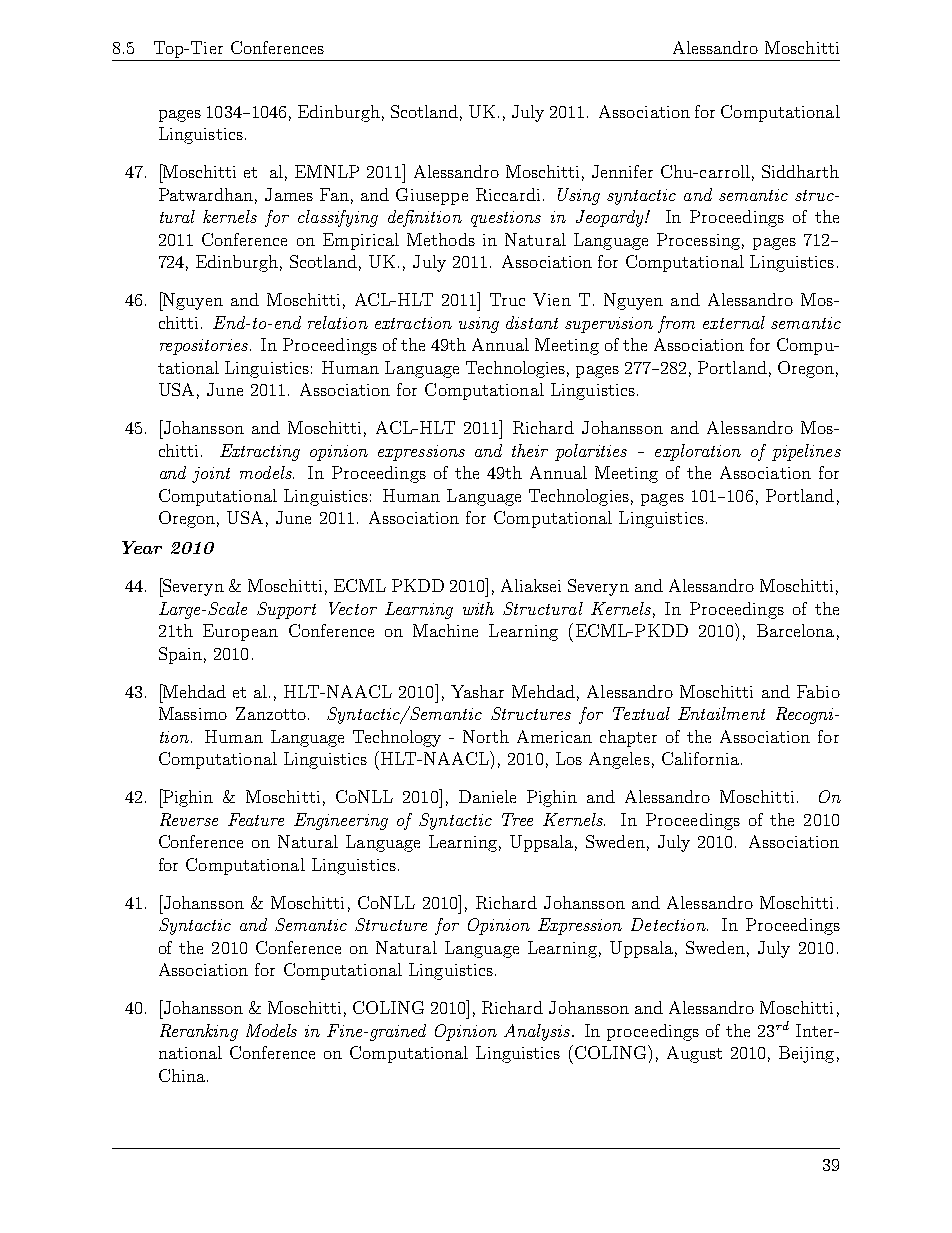  What do you see at coordinates (256, 819) in the image?
I see `Feature` at bounding box center [256, 819].
